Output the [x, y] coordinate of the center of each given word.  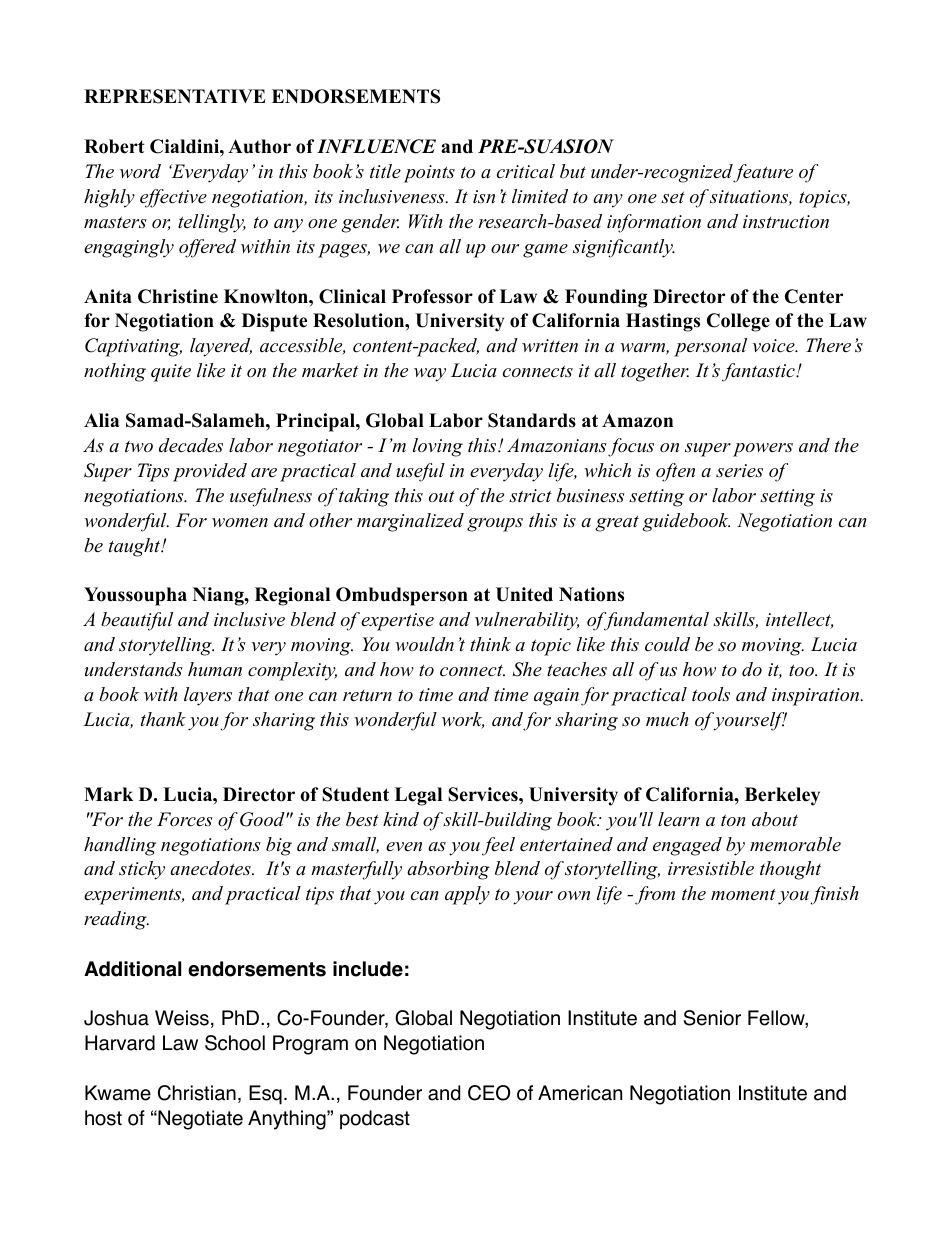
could [667, 644]
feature [763, 173]
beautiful [137, 621]
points [429, 174]
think [490, 644]
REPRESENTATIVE [175, 96]
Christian [197, 1093]
